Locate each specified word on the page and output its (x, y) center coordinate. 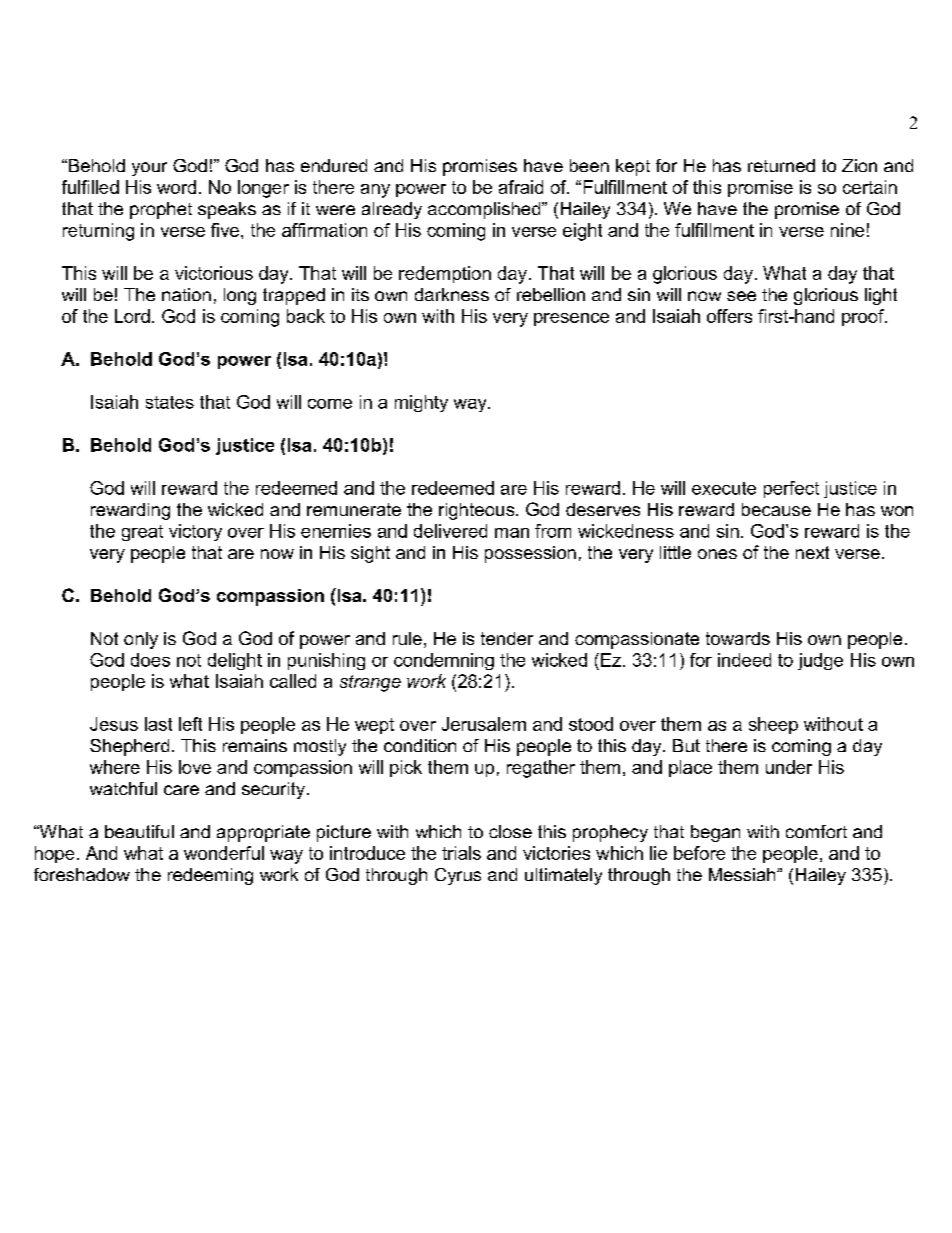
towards (738, 638)
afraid (521, 187)
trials (461, 853)
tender (507, 638)
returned (781, 165)
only (141, 640)
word (176, 187)
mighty (421, 403)
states (170, 402)
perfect (791, 489)
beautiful (139, 831)
